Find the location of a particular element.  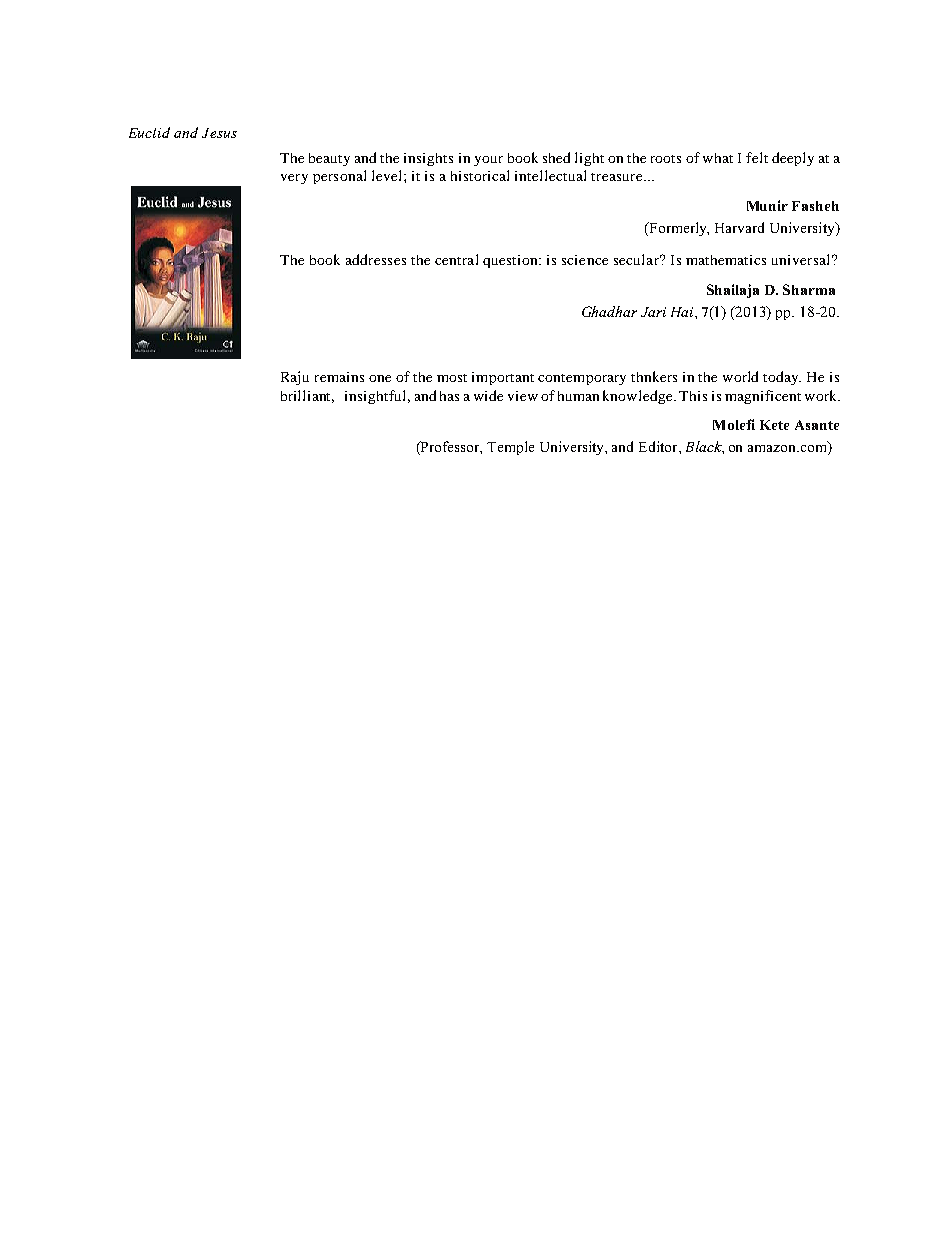

insightful is located at coordinates (377, 397).
